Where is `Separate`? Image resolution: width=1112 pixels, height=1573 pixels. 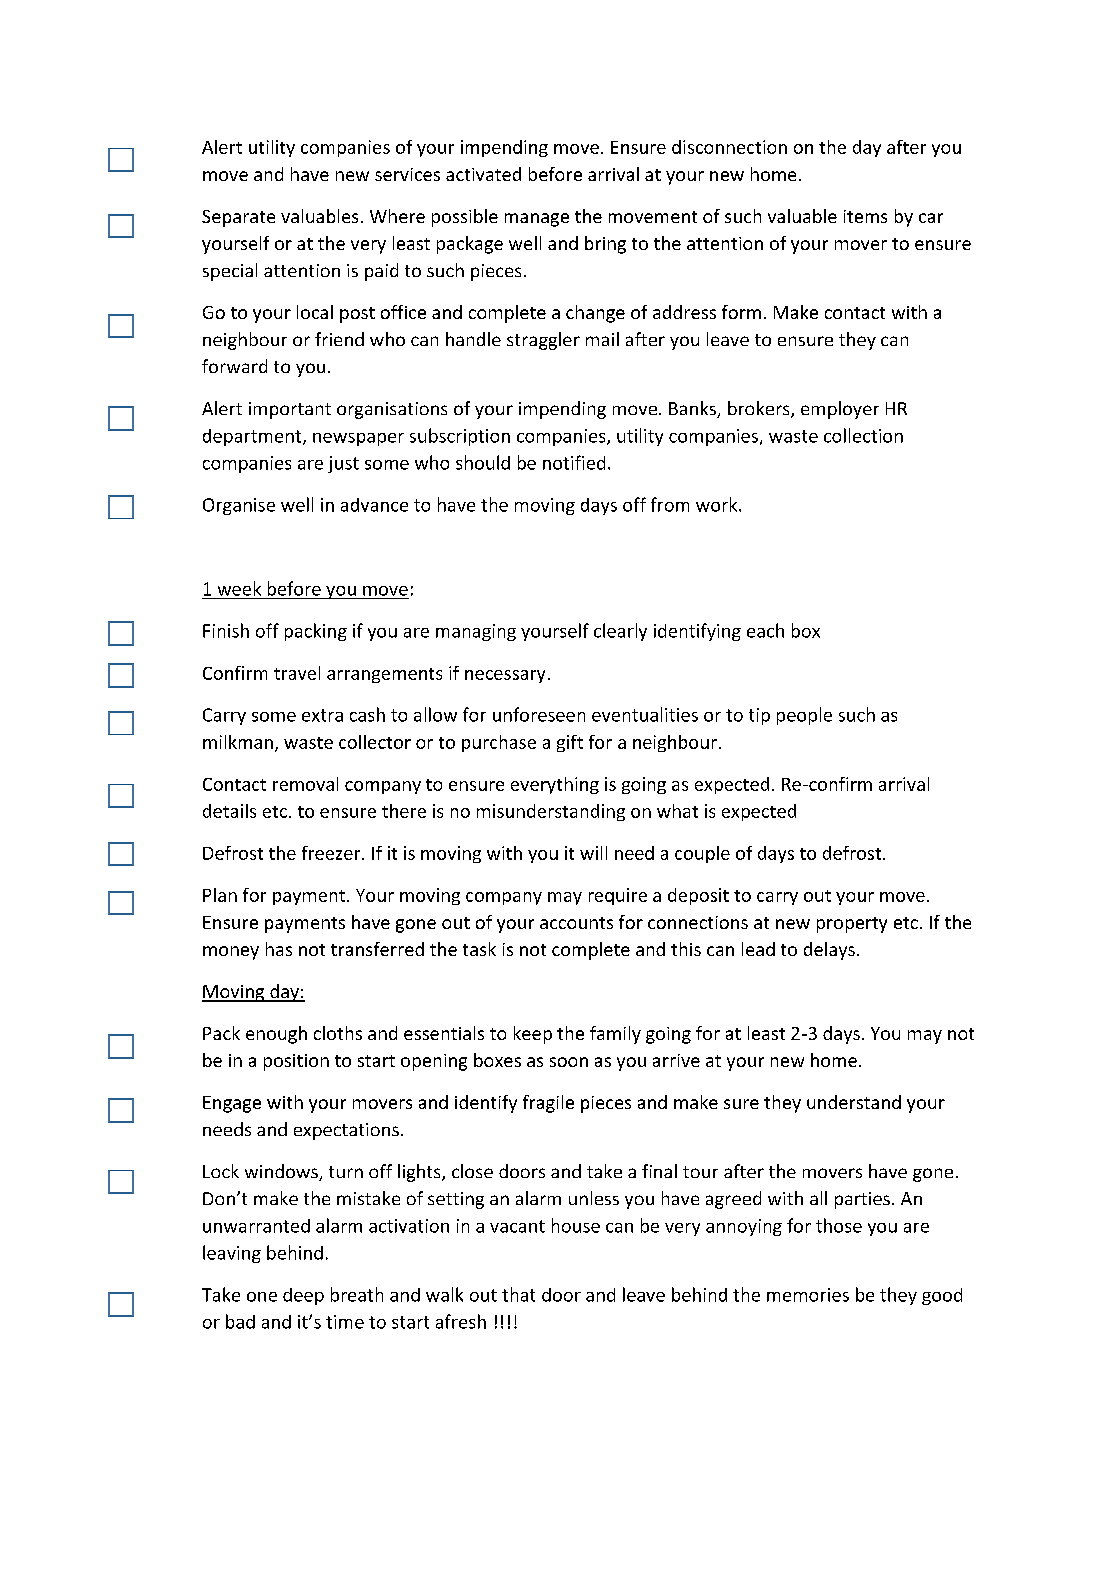 Separate is located at coordinates (238, 218).
